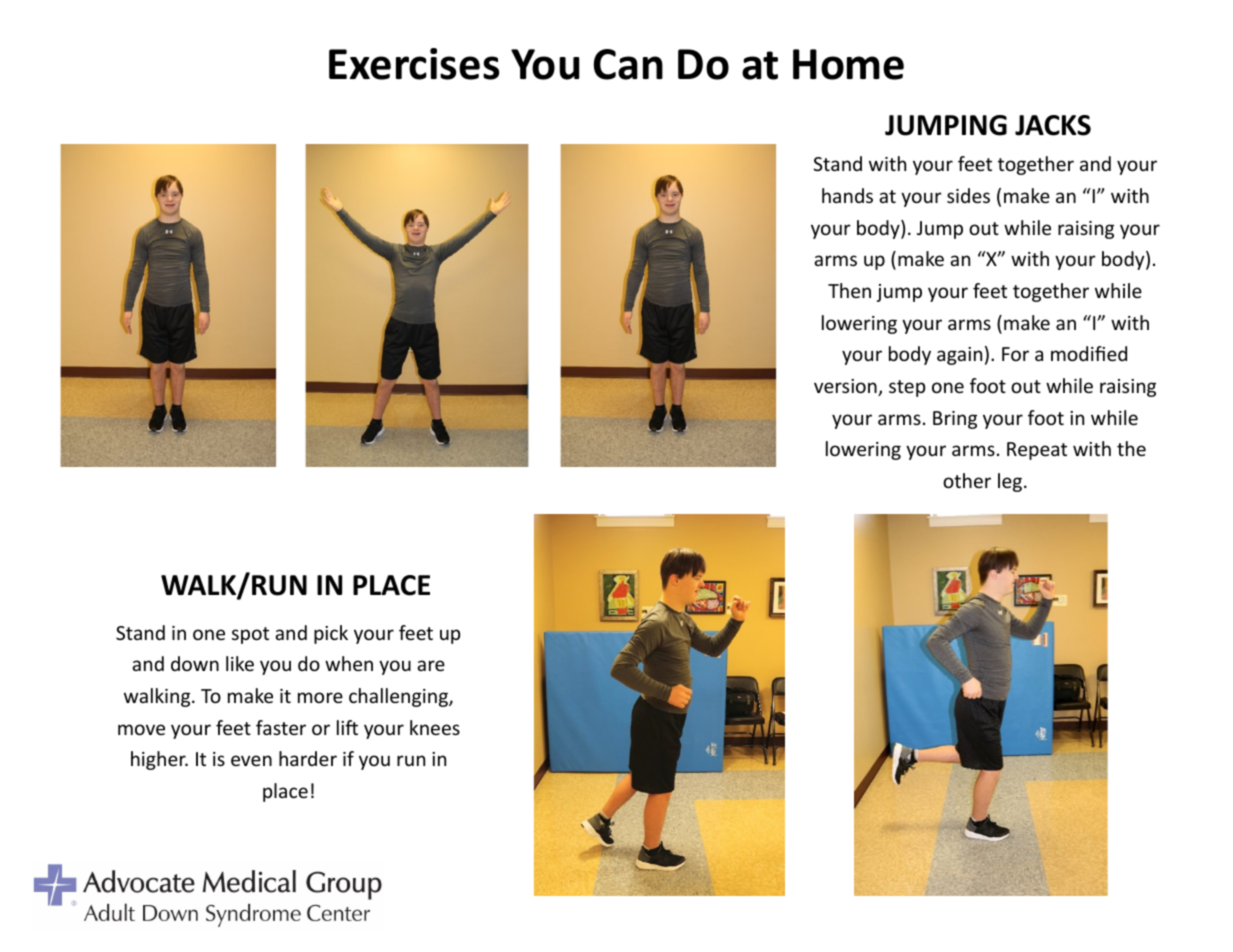 This page has height=952, width=1233. Describe the element at coordinates (1015, 354) in the page. I see `For` at that location.
